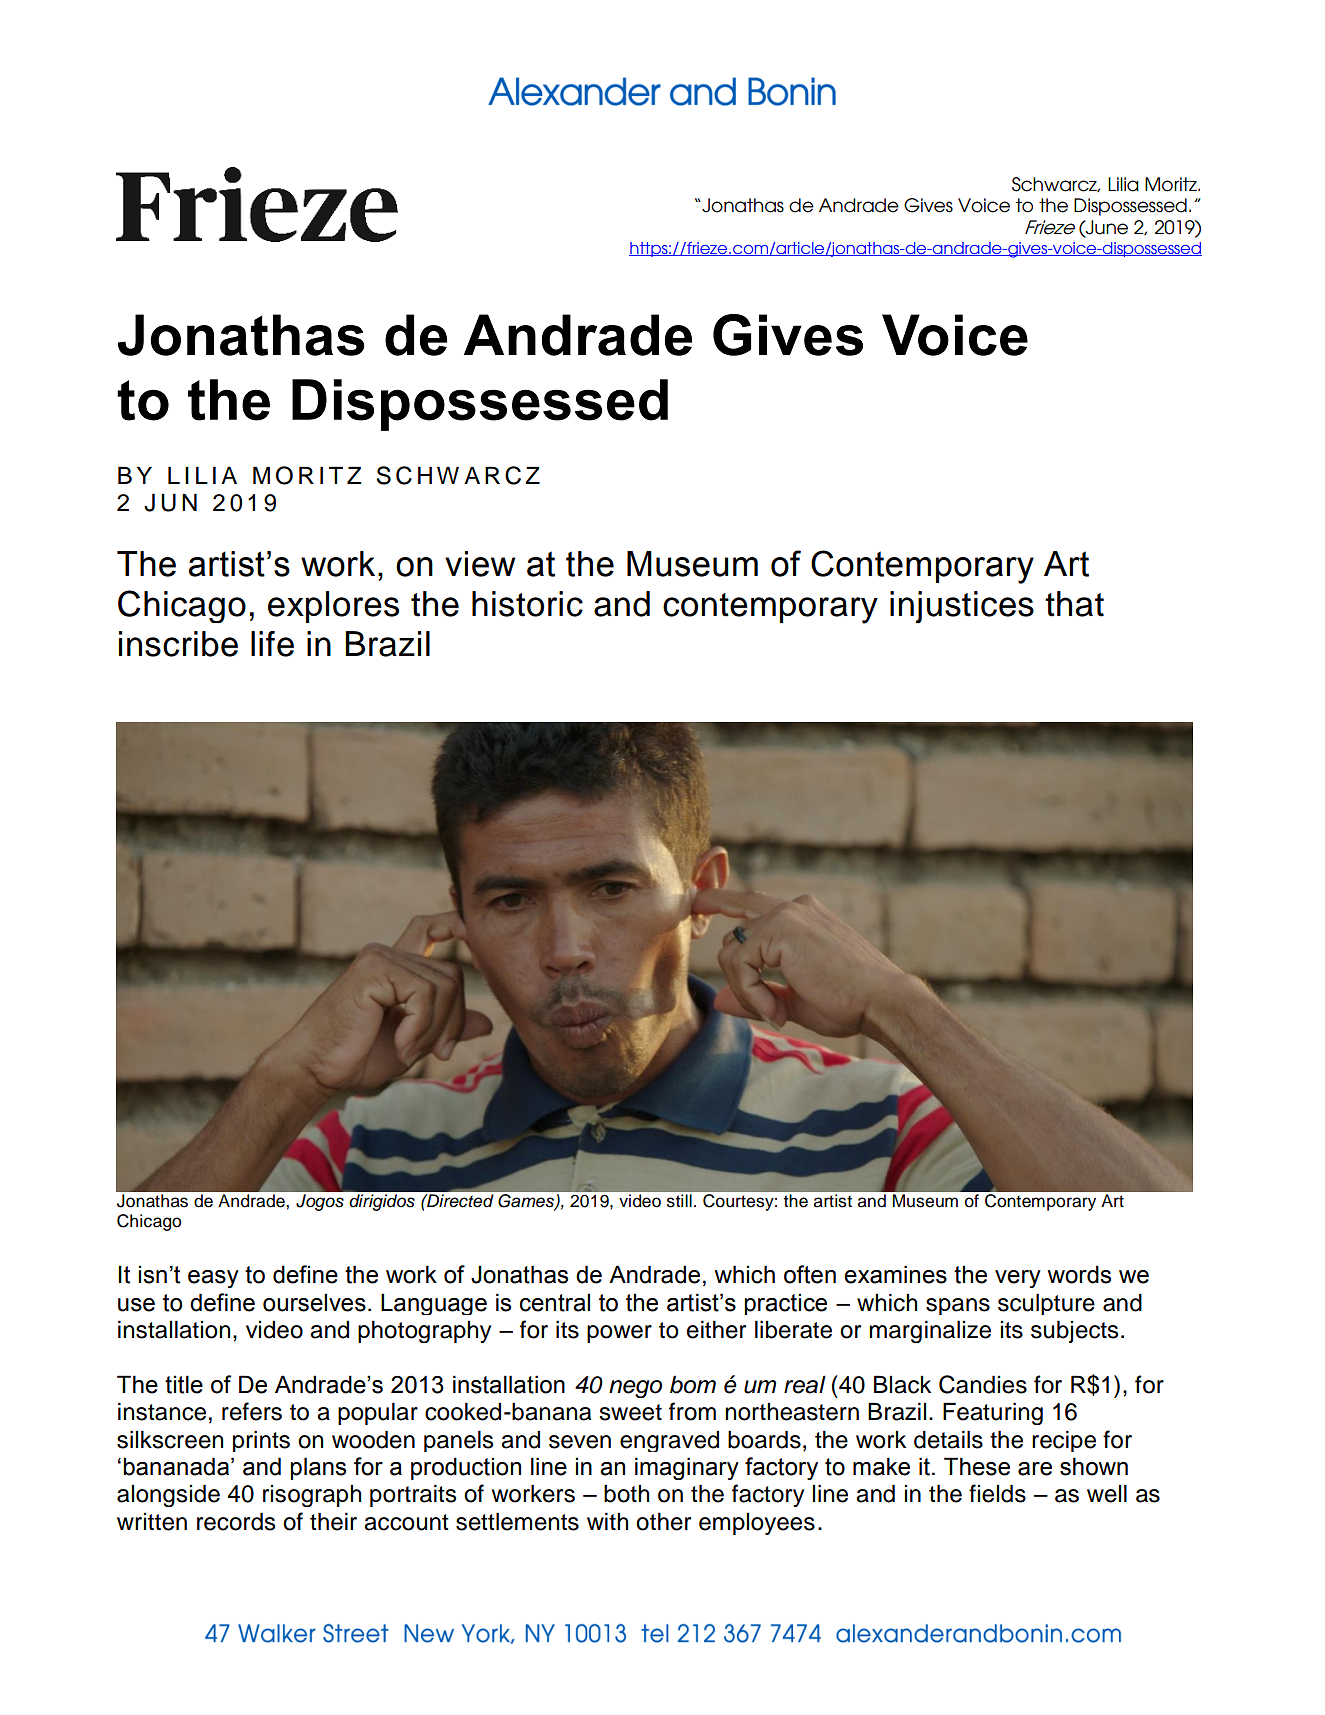  I want to click on Lilia, so click(1123, 184).
